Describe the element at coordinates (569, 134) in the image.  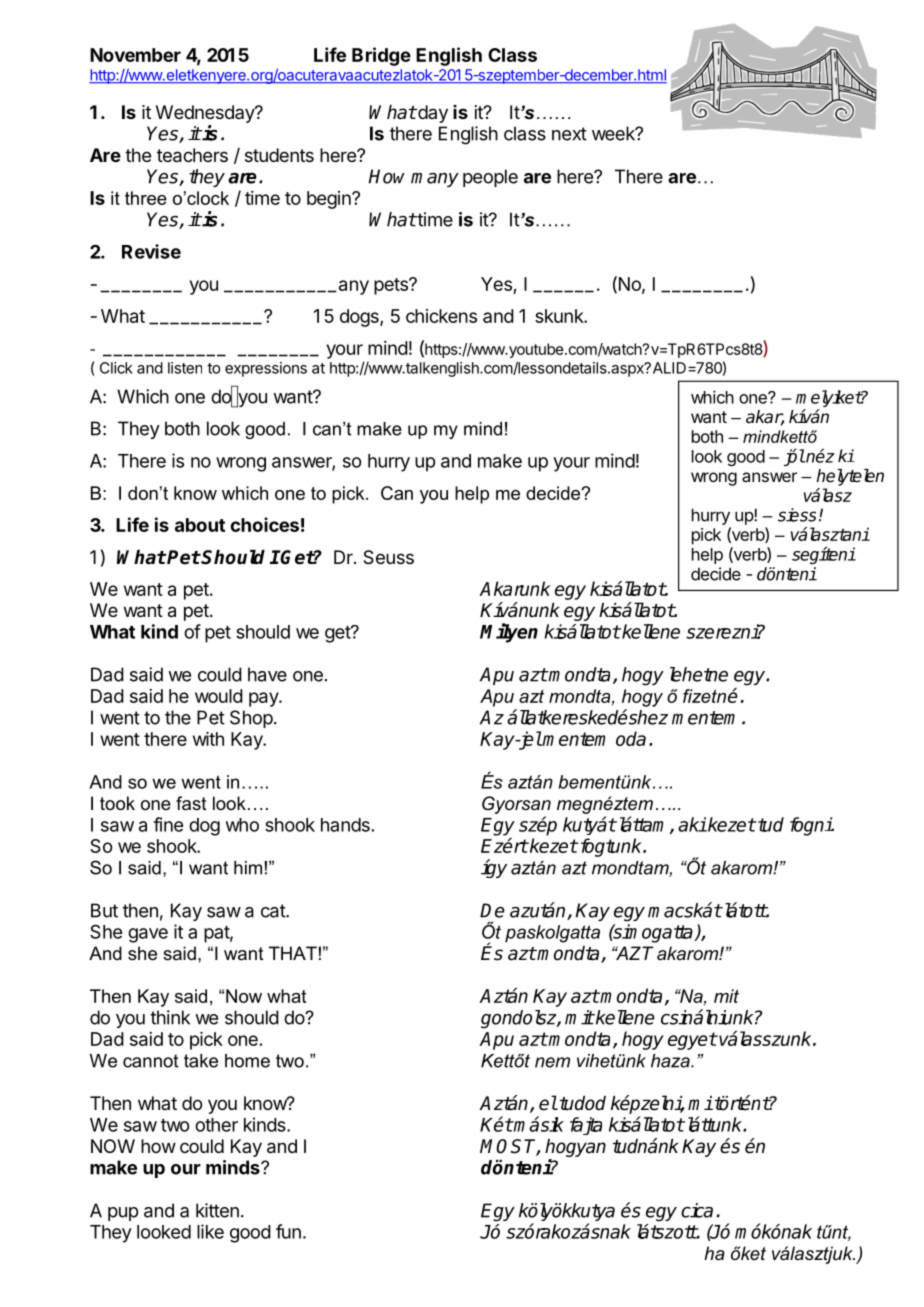
I see `next` at that location.
